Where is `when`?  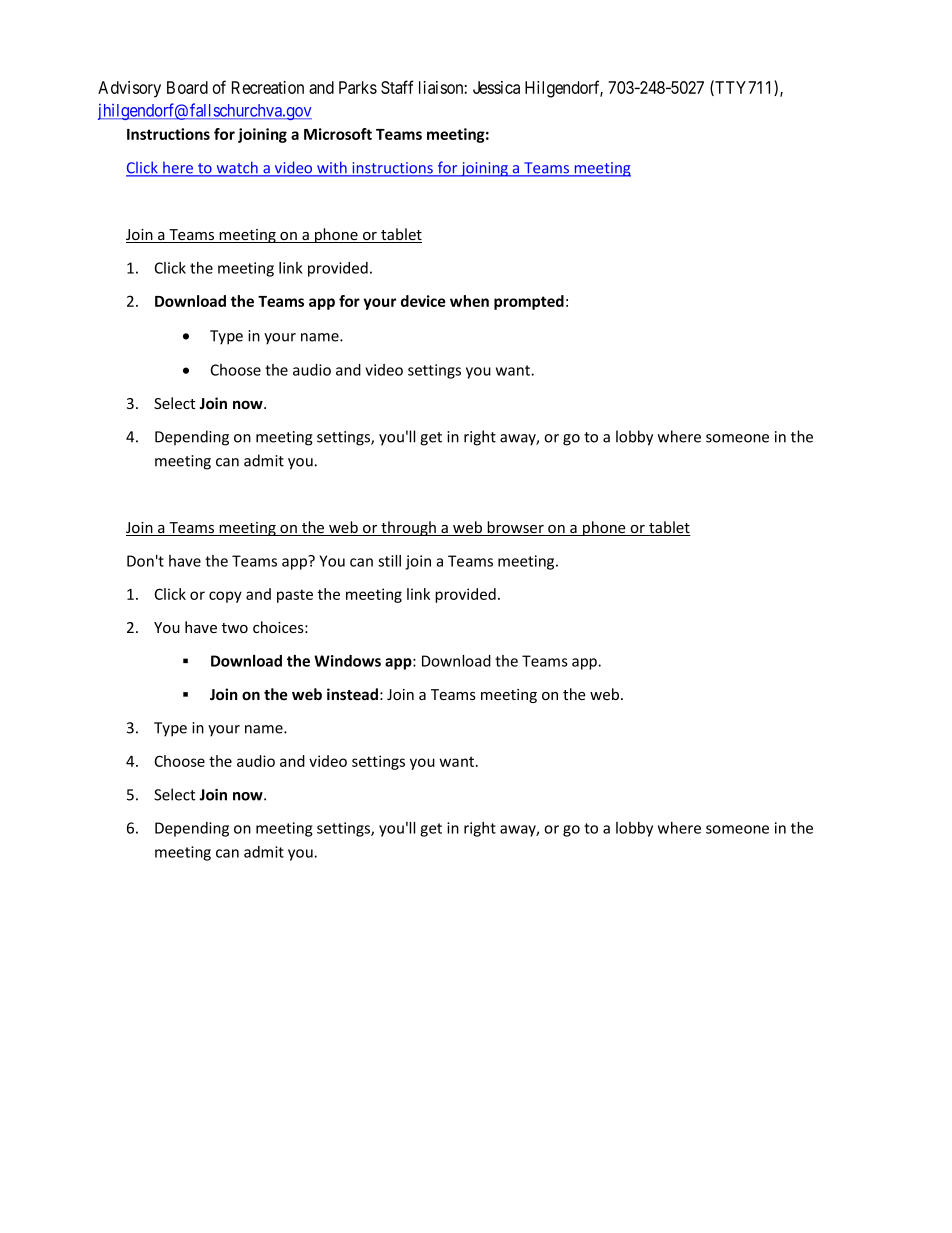
when is located at coordinates (469, 301).
